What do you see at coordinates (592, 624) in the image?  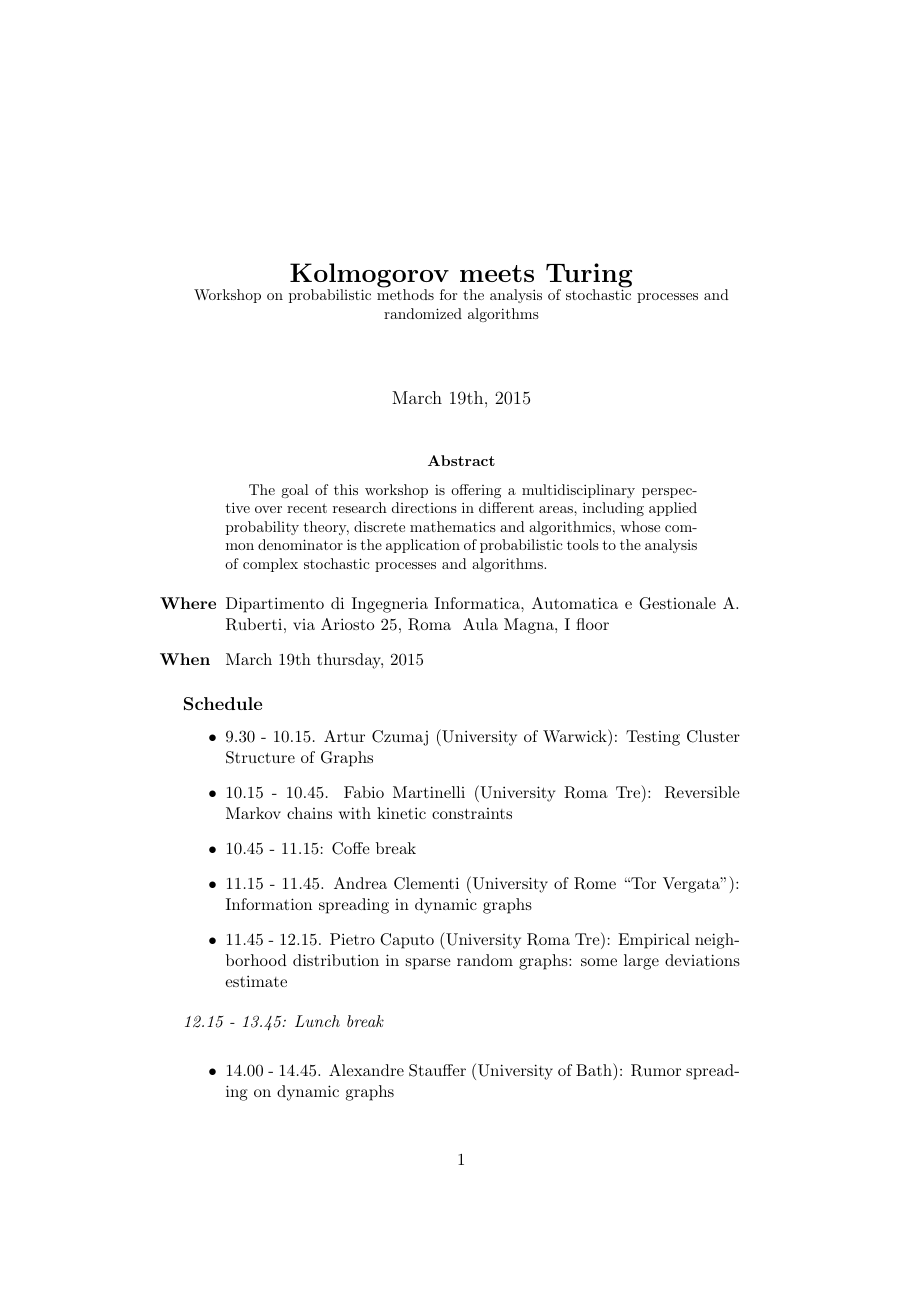 I see `floor` at bounding box center [592, 624].
